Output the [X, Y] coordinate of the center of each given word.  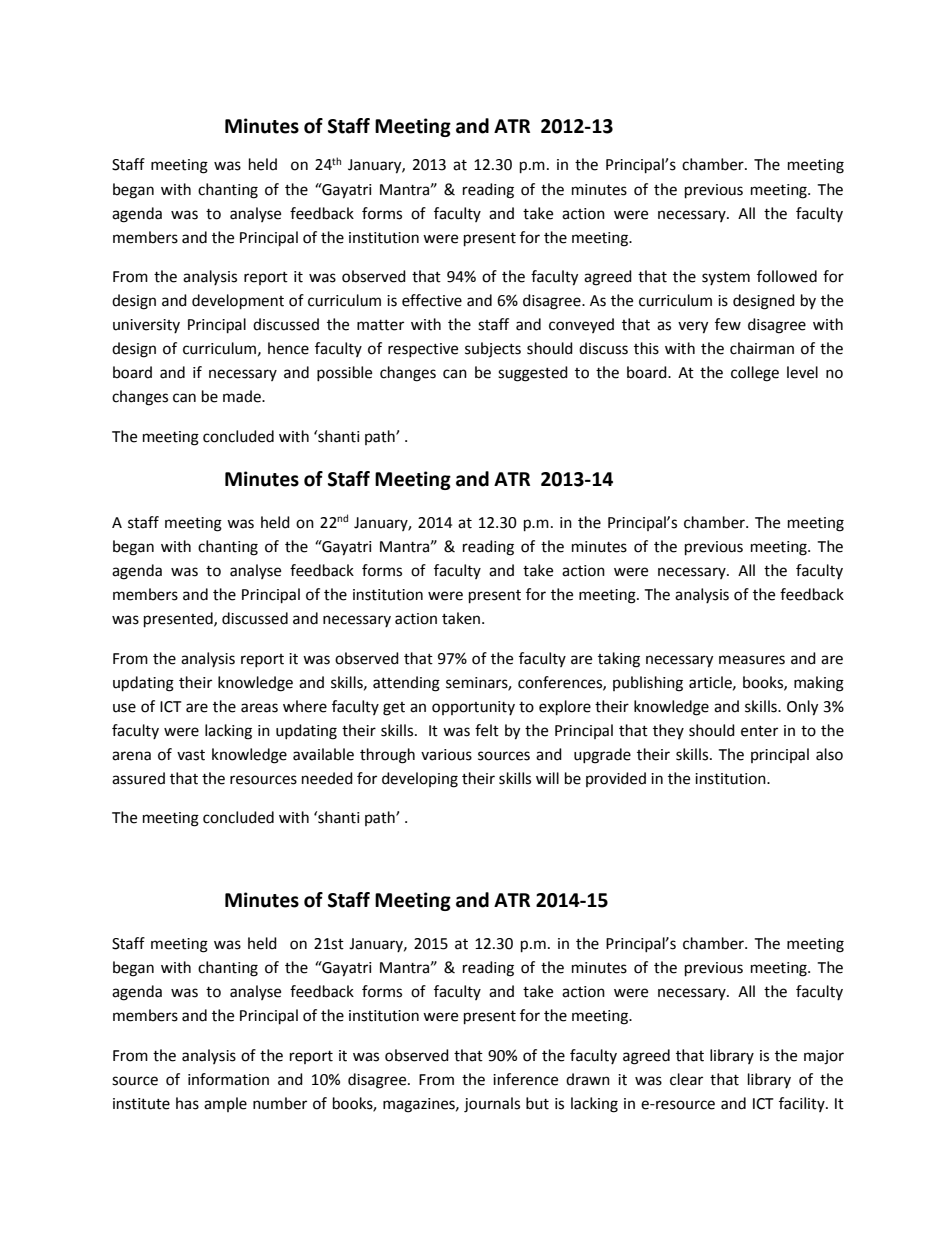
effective [432, 300]
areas [259, 708]
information [228, 1079]
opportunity [473, 708]
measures [752, 660]
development [238, 302]
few [728, 324]
